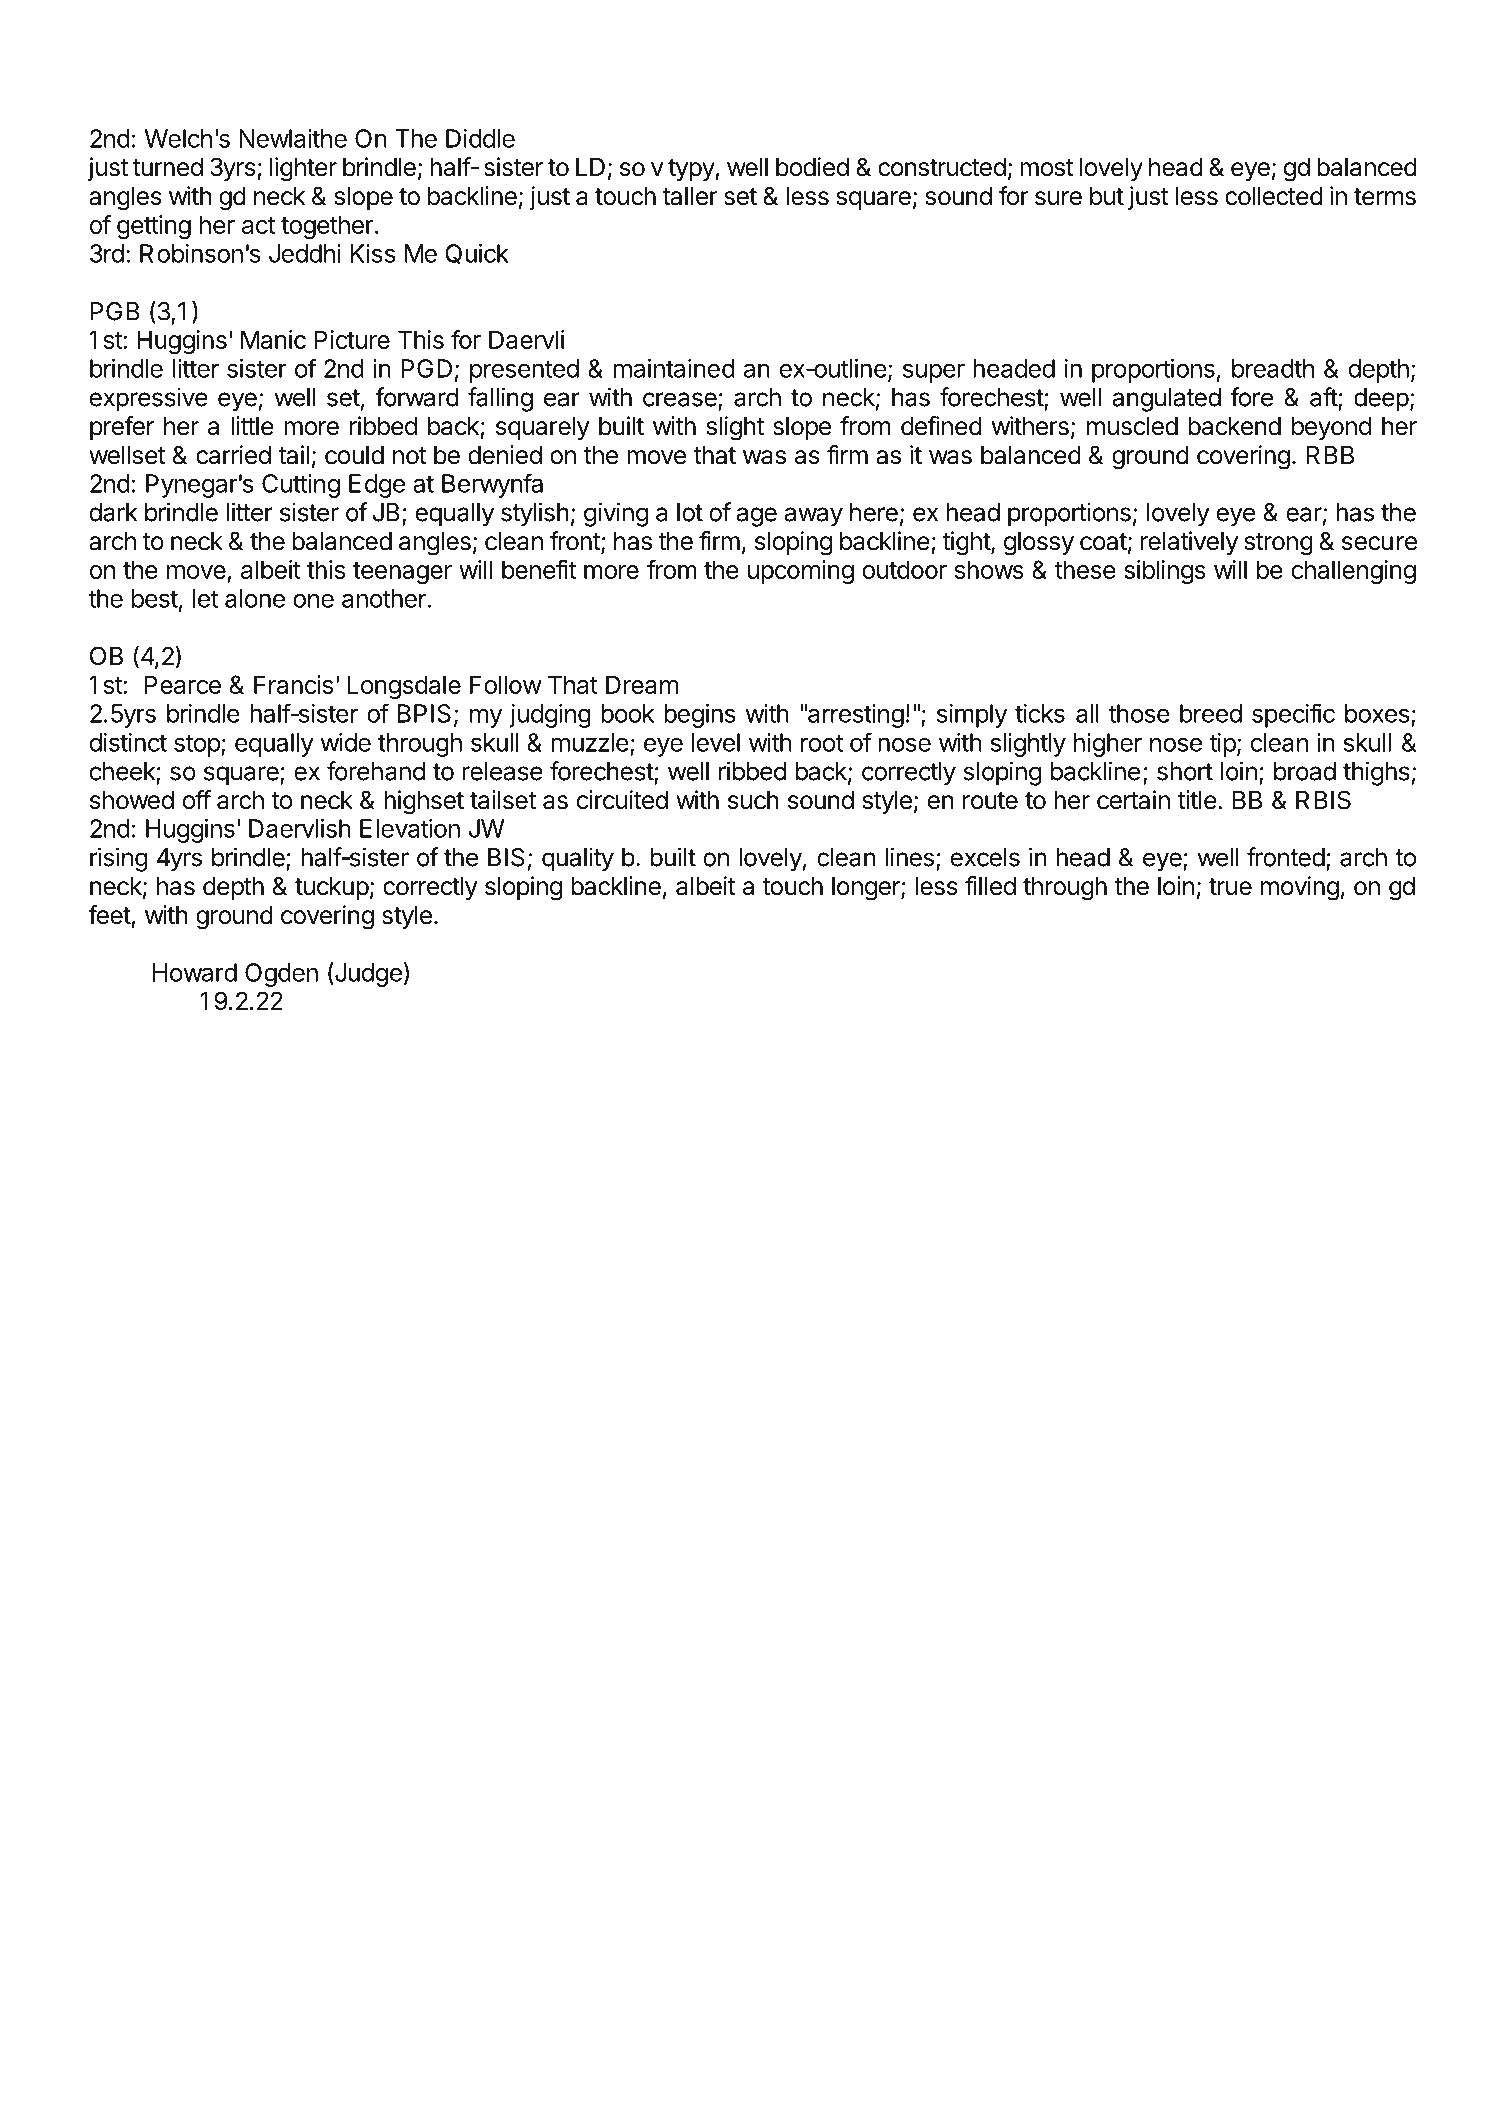  I want to click on alone, so click(255, 598).
